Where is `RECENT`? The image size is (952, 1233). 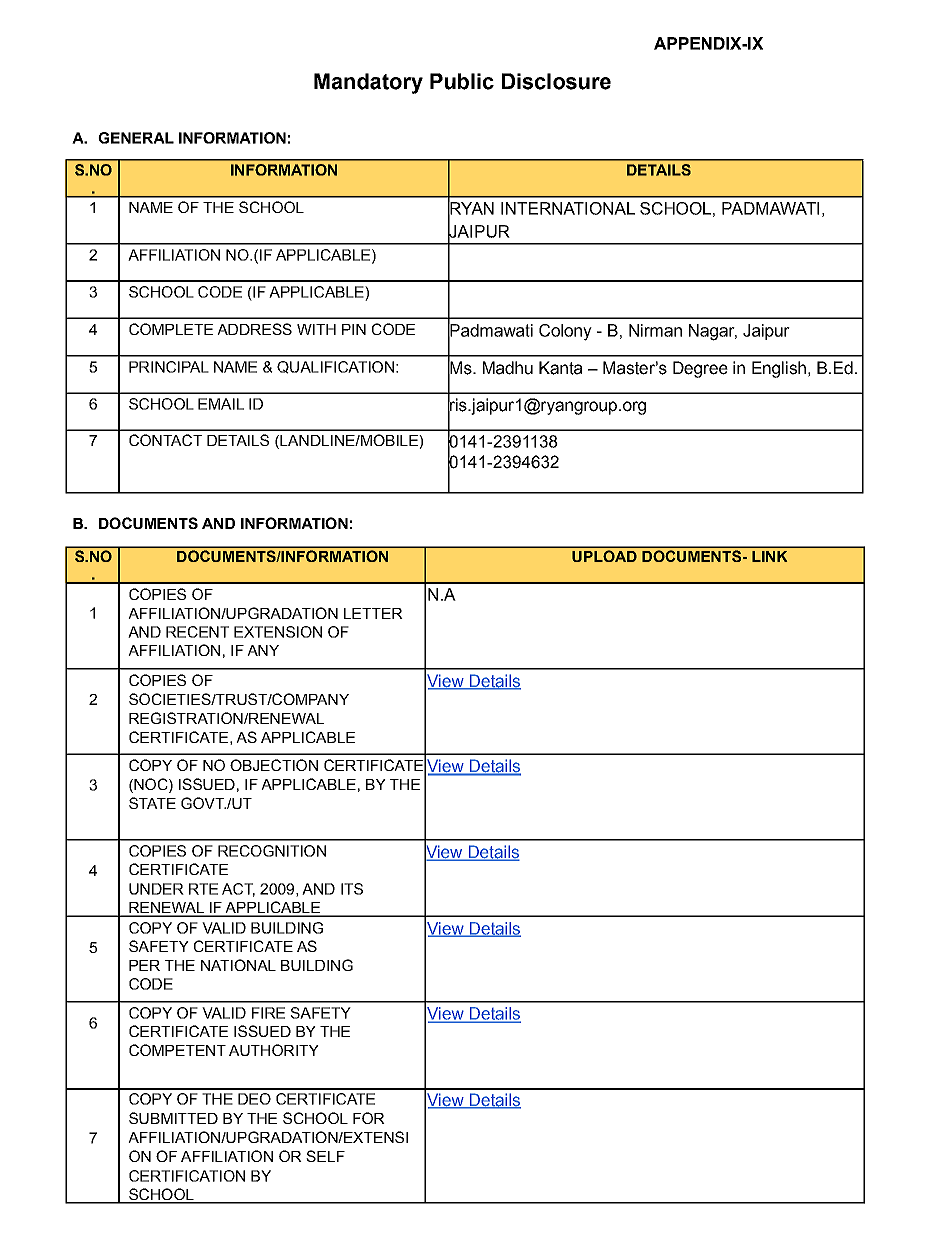 RECENT is located at coordinates (197, 632).
